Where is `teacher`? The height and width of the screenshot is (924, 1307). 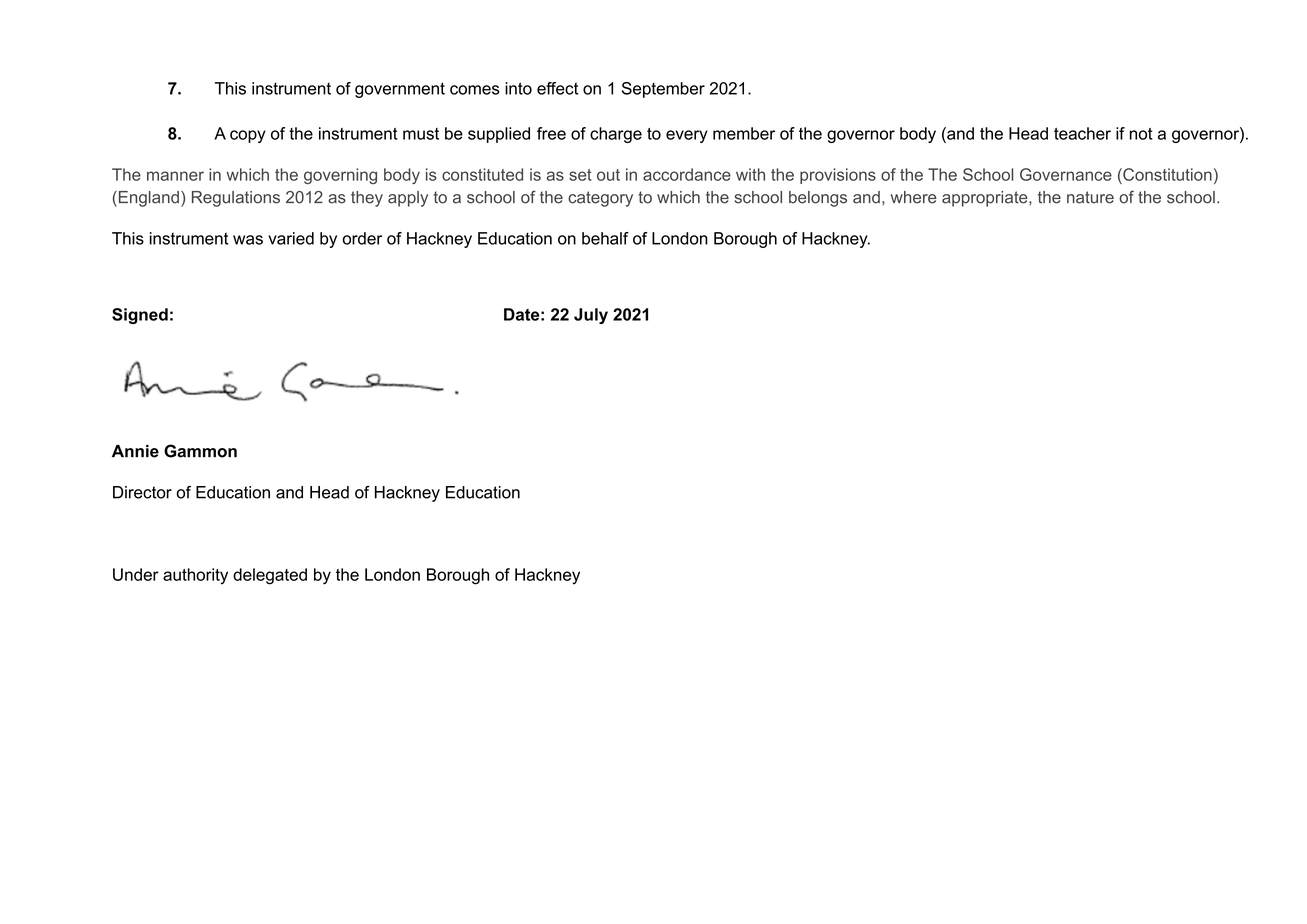
teacher is located at coordinates (1082, 133).
